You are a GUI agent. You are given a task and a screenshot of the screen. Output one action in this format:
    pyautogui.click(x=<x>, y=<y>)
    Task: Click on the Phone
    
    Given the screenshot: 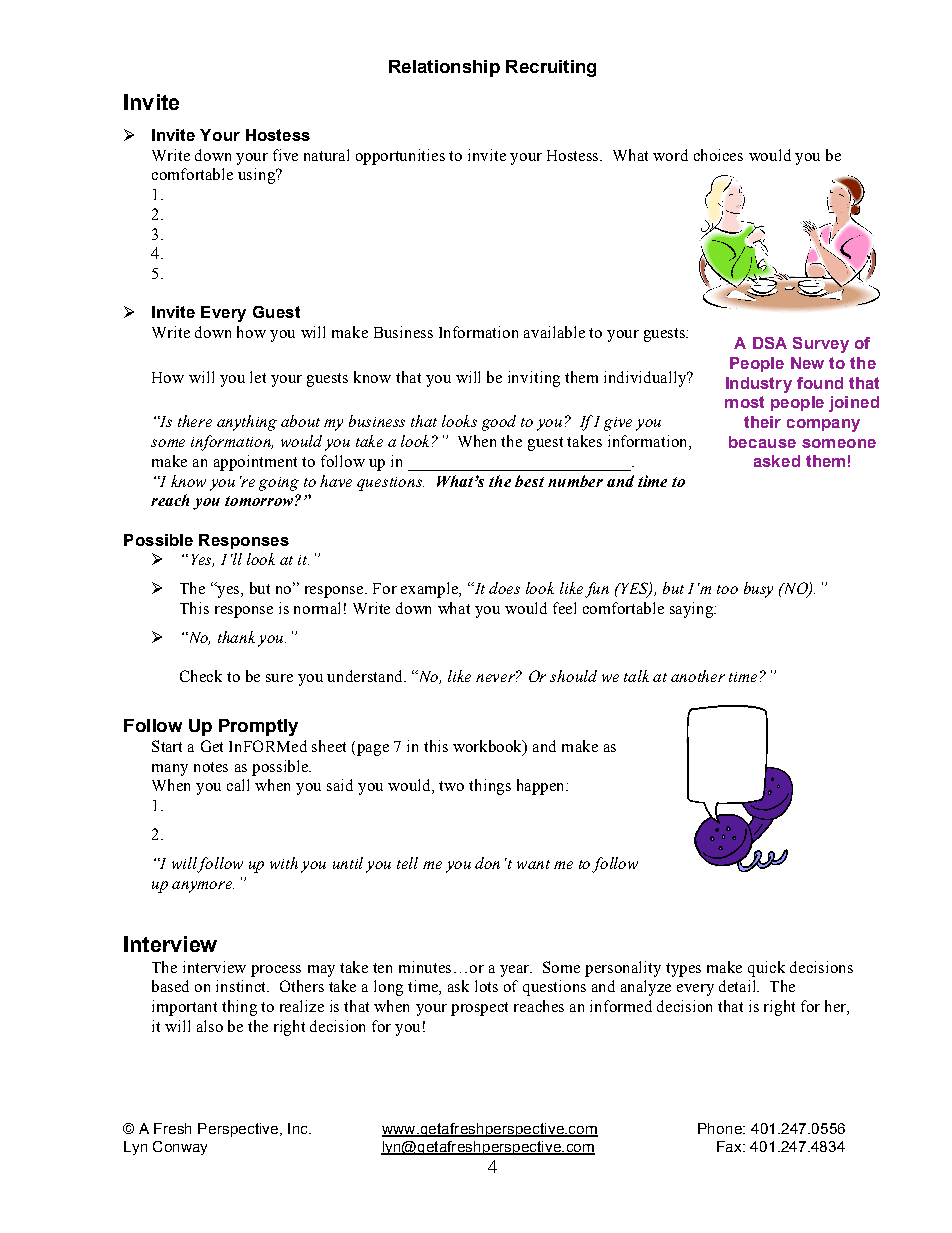 What is the action you would take?
    pyautogui.click(x=721, y=1128)
